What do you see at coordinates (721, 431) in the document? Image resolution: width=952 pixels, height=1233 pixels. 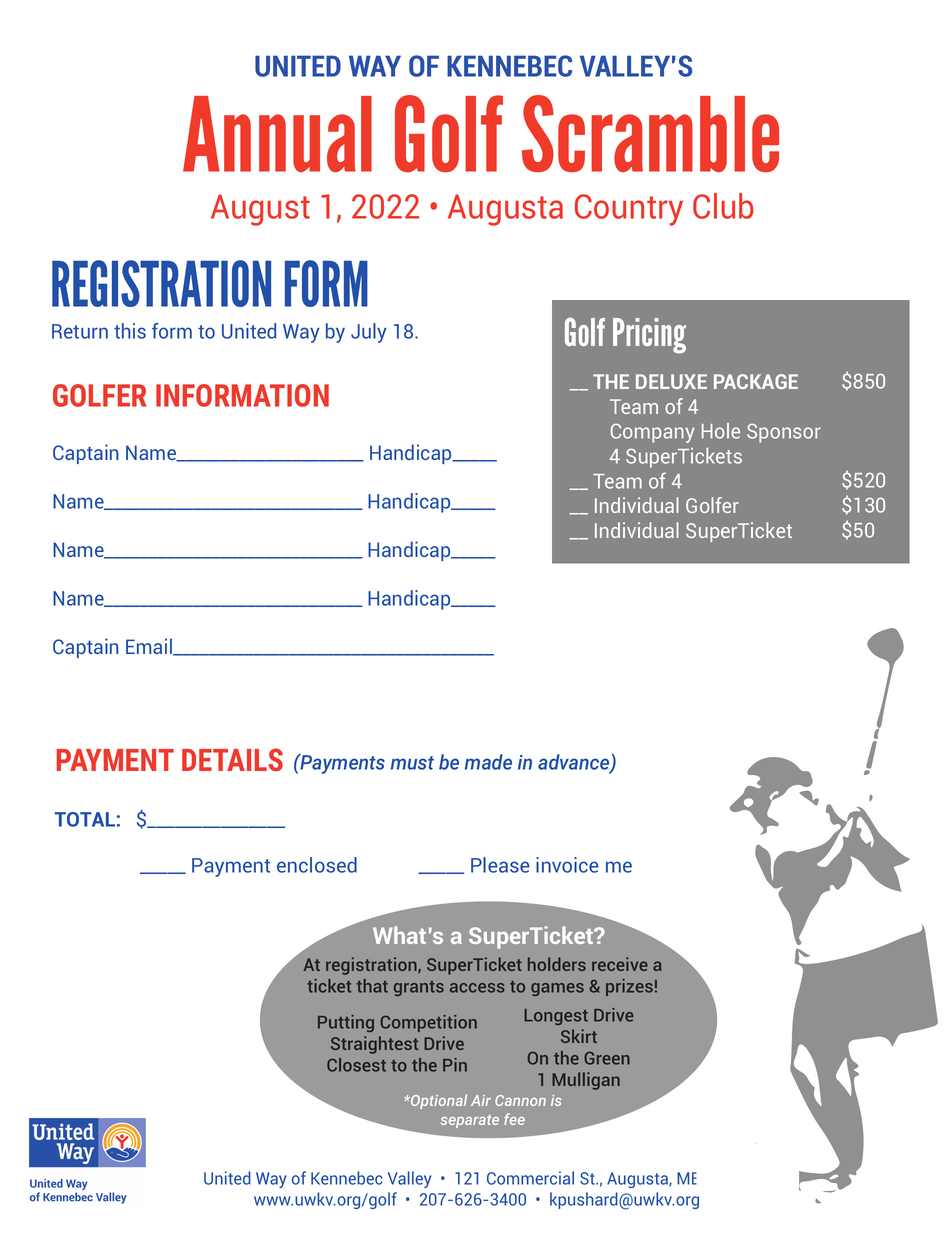 I see `Hole` at bounding box center [721, 431].
